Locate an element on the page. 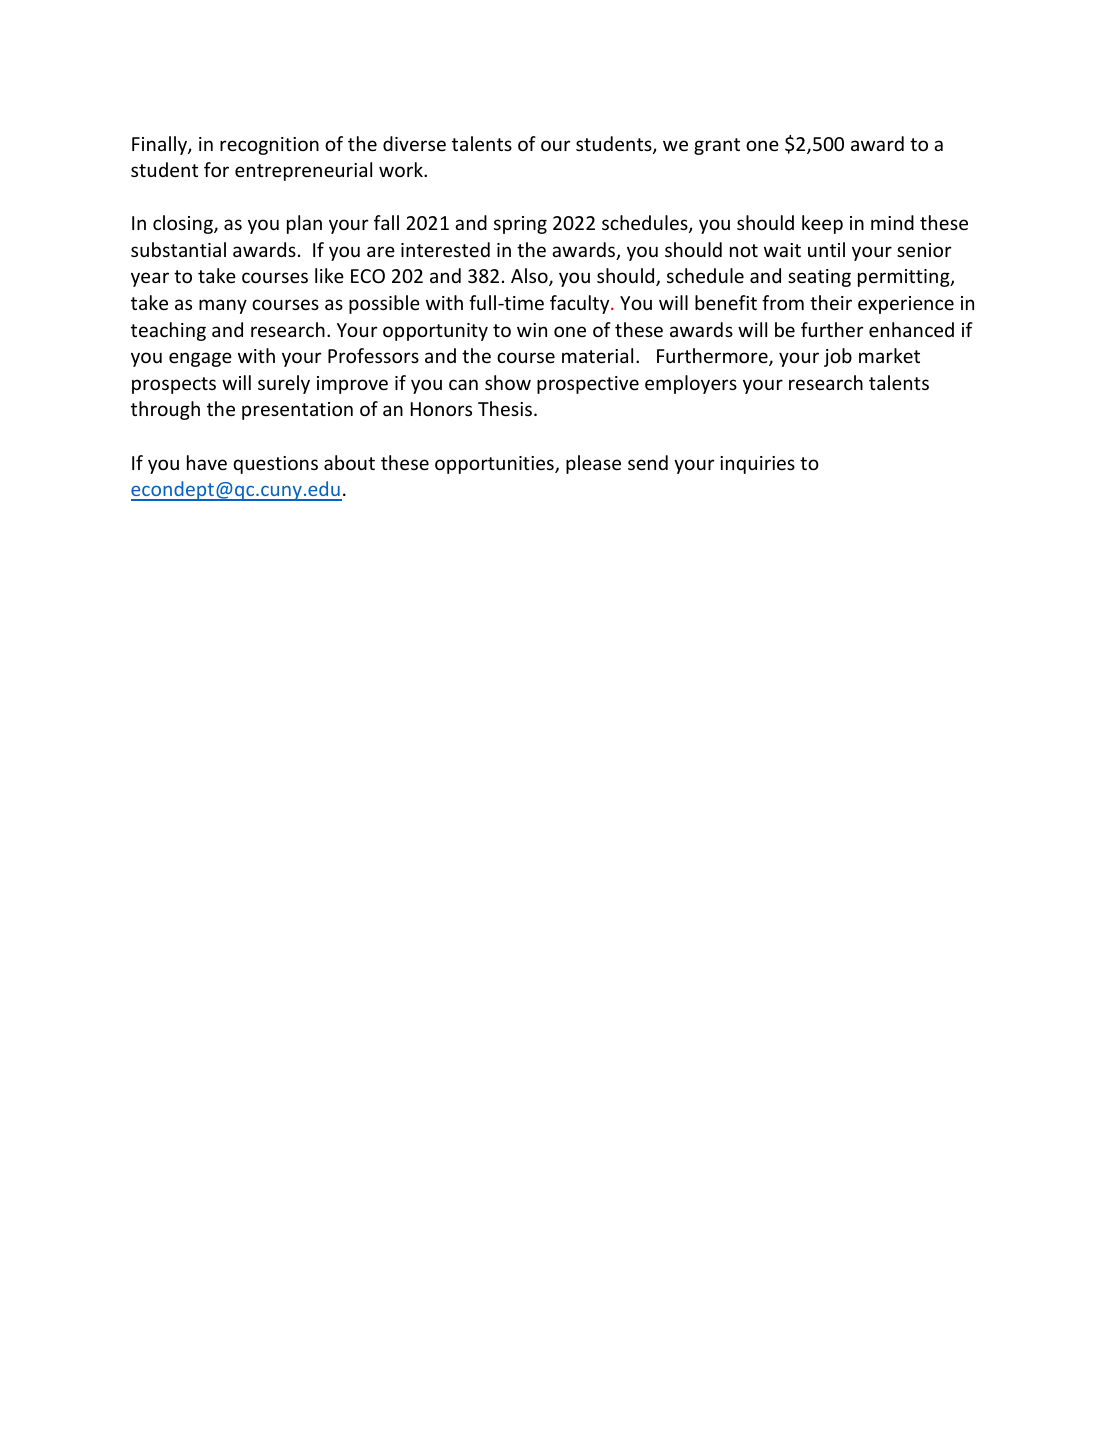 Image resolution: width=1110 pixels, height=1436 pixels. faculty is located at coordinates (581, 304).
